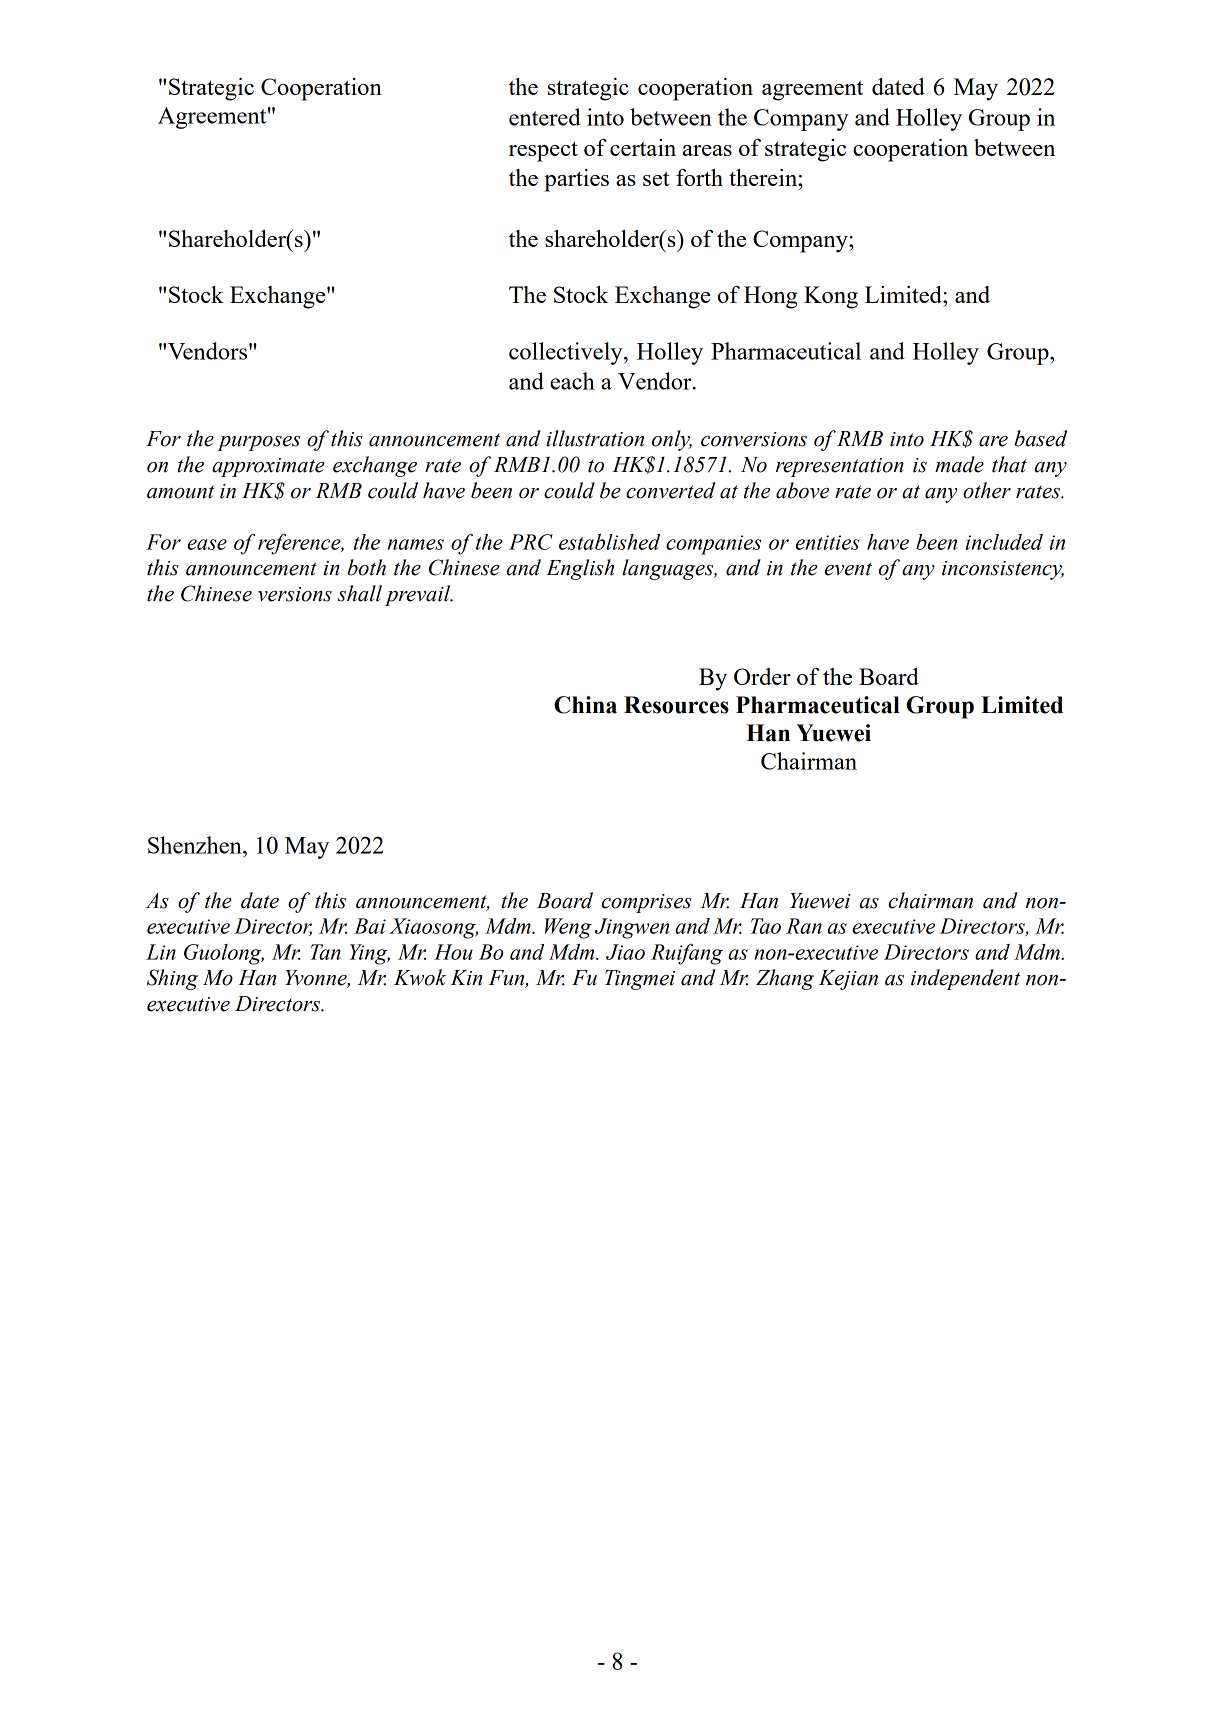 This screenshot has height=1716, width=1213. I want to click on areas, so click(707, 150).
